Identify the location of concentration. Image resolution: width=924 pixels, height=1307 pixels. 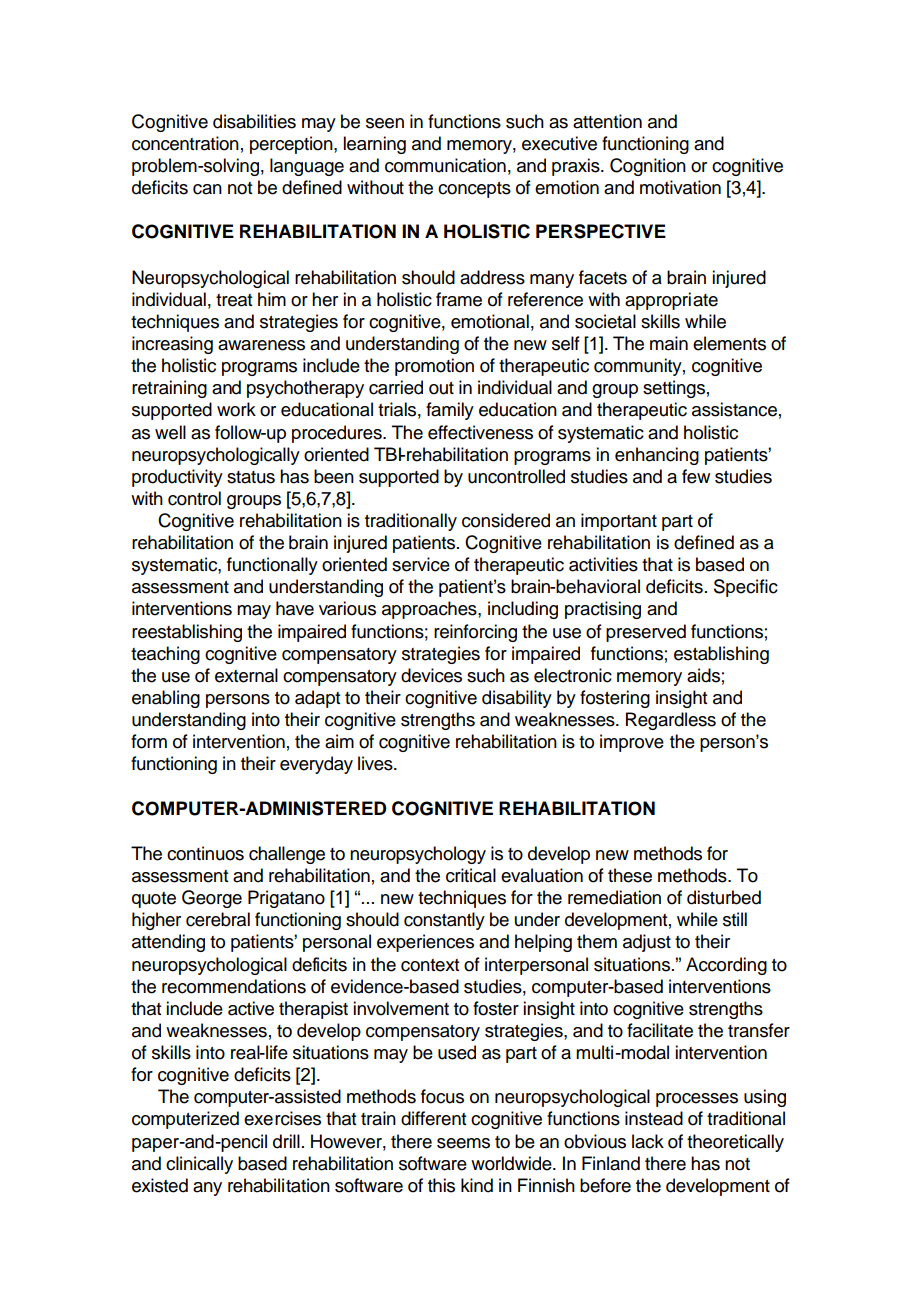
(185, 143).
